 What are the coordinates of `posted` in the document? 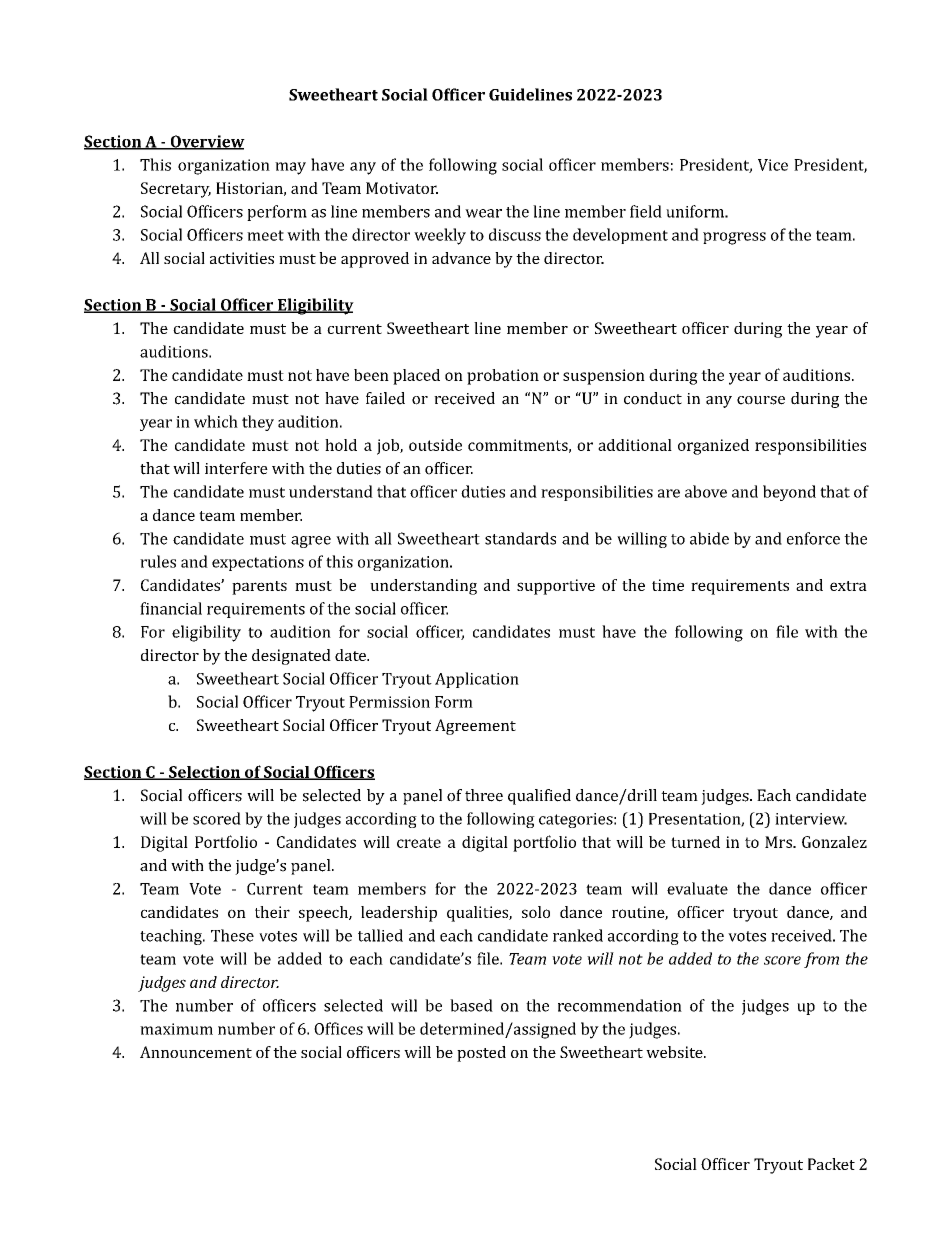 It's located at (481, 1054).
